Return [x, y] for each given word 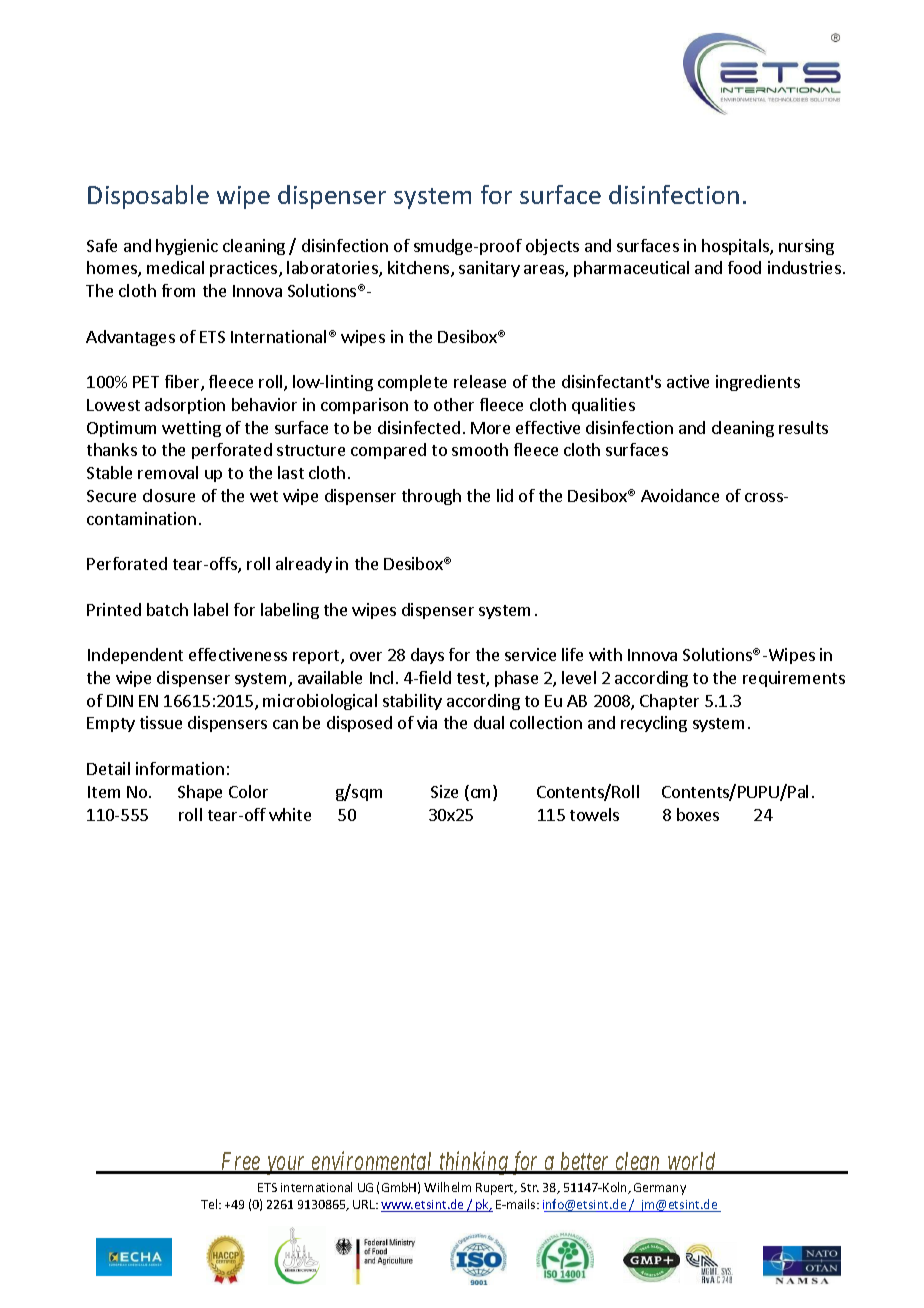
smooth [480, 449]
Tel [210, 1204]
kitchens [420, 269]
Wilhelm [447, 1187]
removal [168, 472]
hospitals [736, 247]
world [692, 1162]
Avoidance [680, 495]
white [290, 814]
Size [444, 791]
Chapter [669, 702]
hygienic [187, 247]
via [427, 722]
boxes [698, 814]
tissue [161, 722]
